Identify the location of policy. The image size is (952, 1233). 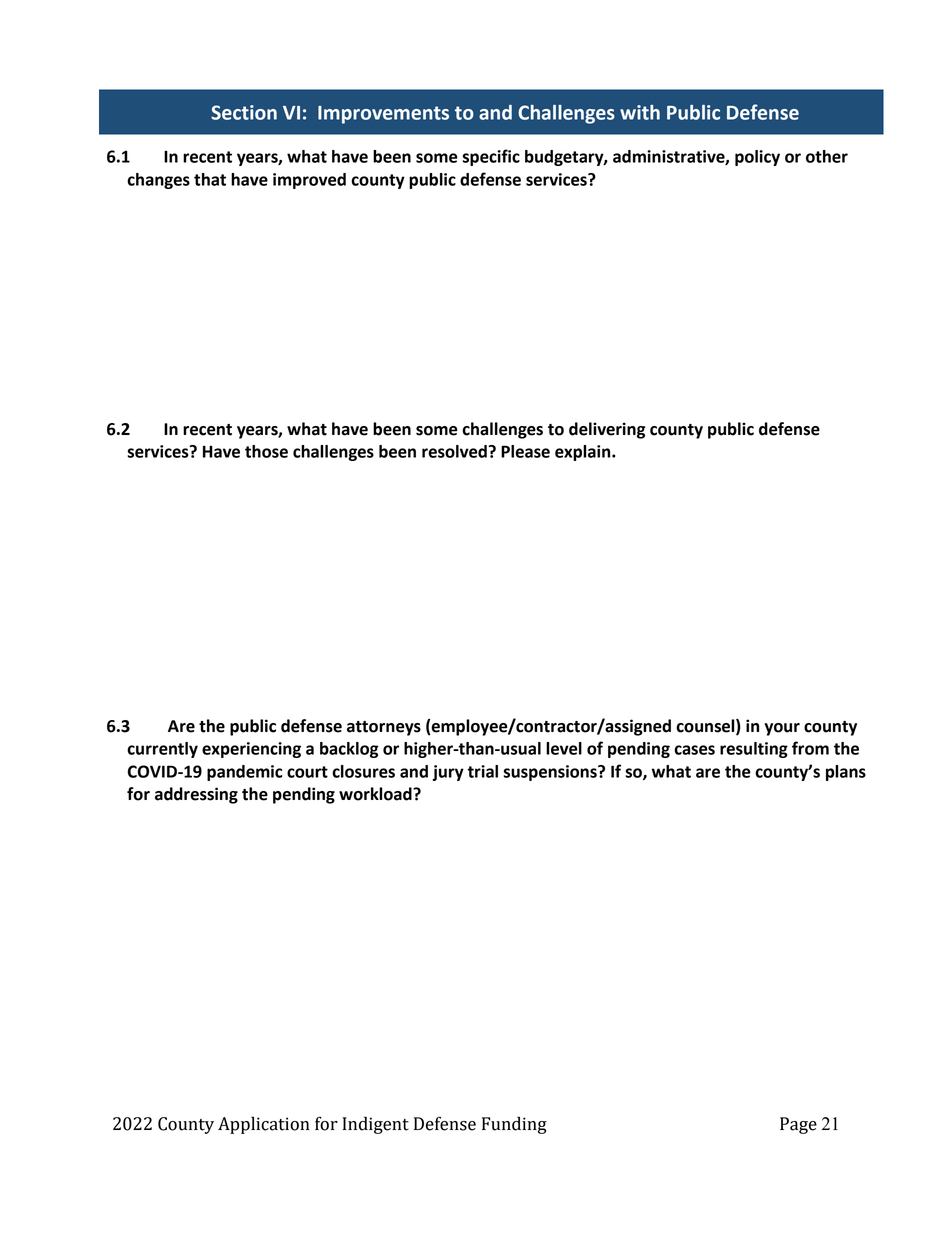
(757, 158).
